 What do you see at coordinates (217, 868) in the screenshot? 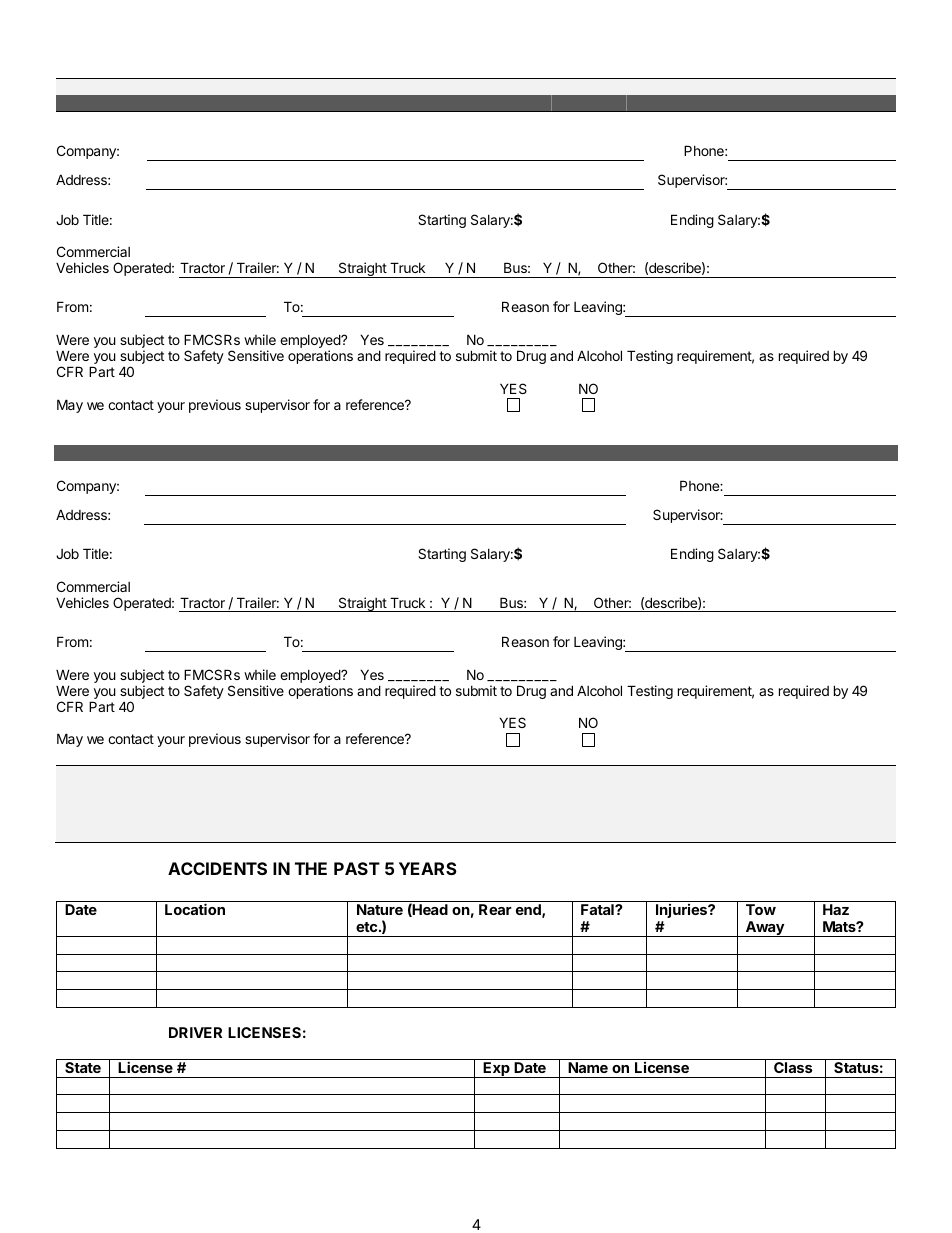
I see `ACCIDENTS` at bounding box center [217, 868].
